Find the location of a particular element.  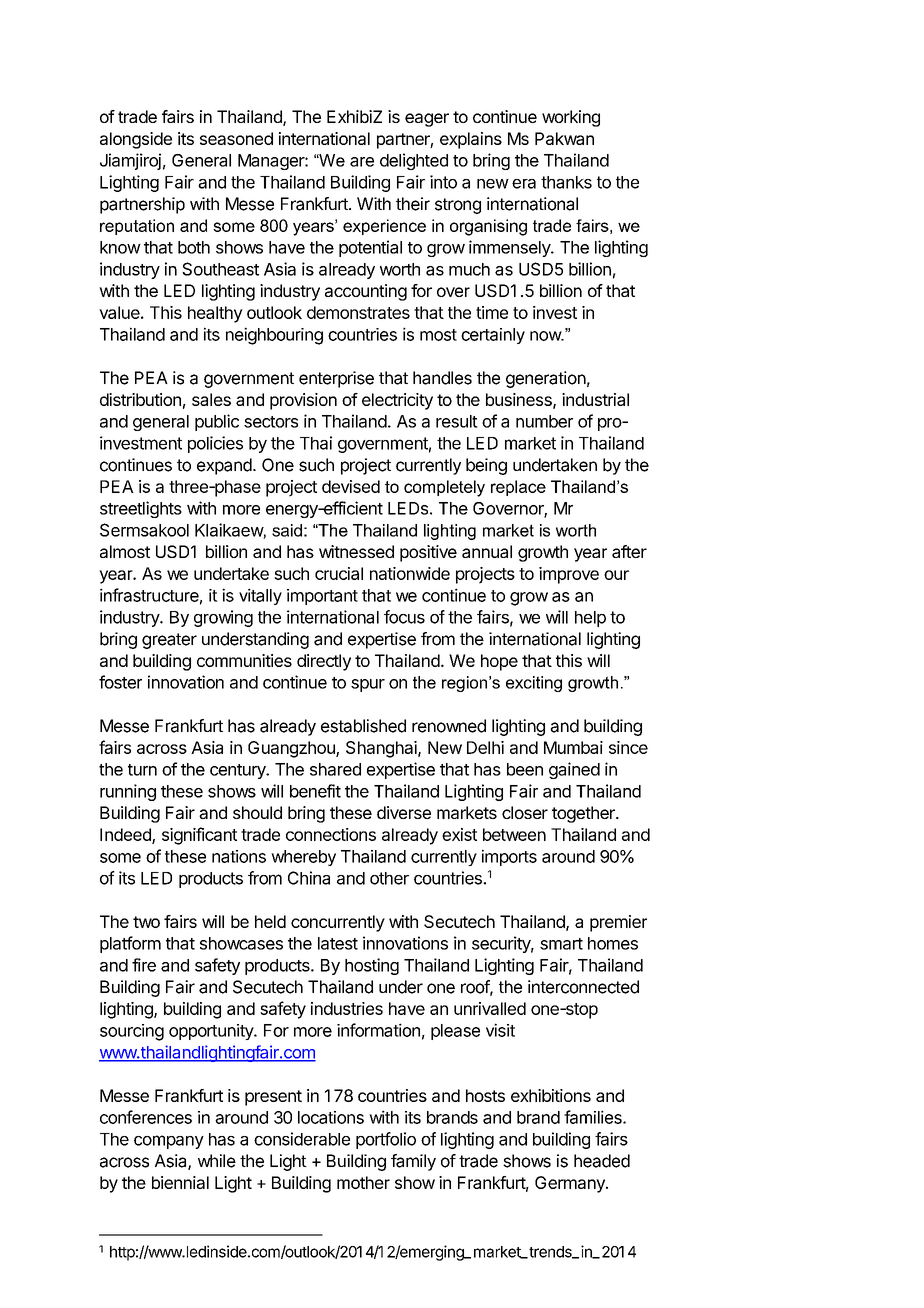

significant is located at coordinates (199, 836).
